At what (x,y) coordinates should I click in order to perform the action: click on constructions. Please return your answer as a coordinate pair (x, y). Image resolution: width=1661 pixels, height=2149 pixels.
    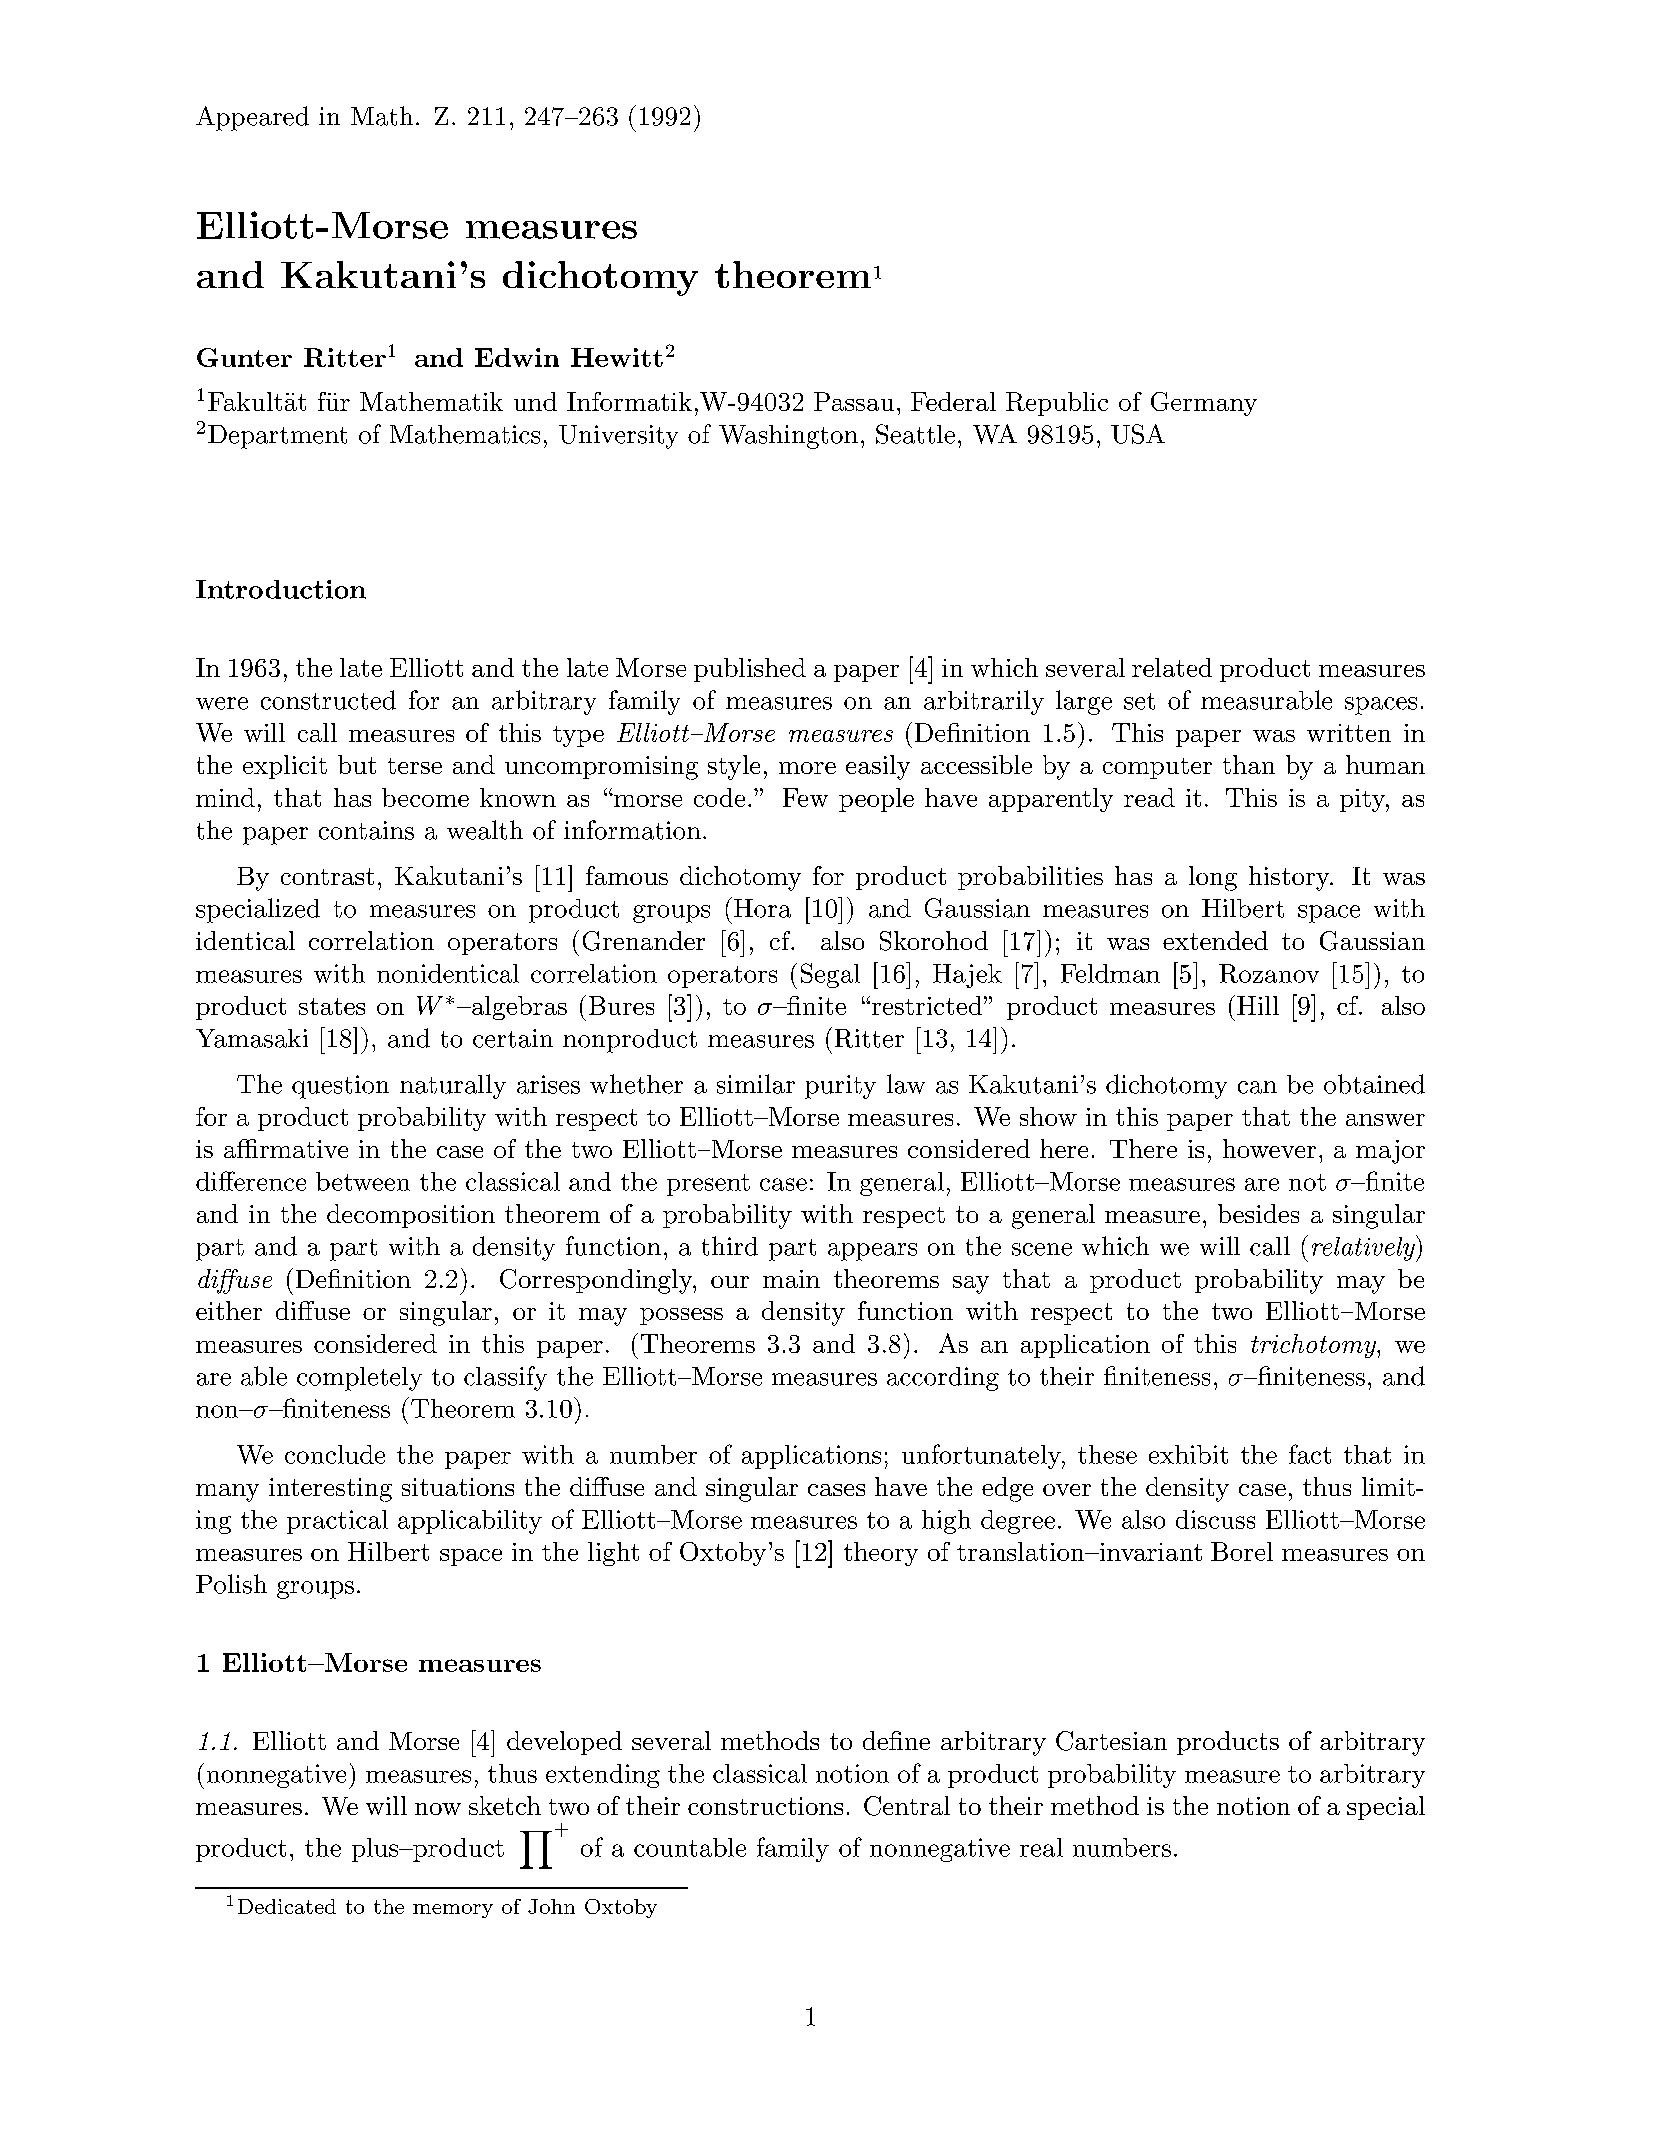
    Looking at the image, I should click on (765, 1806).
